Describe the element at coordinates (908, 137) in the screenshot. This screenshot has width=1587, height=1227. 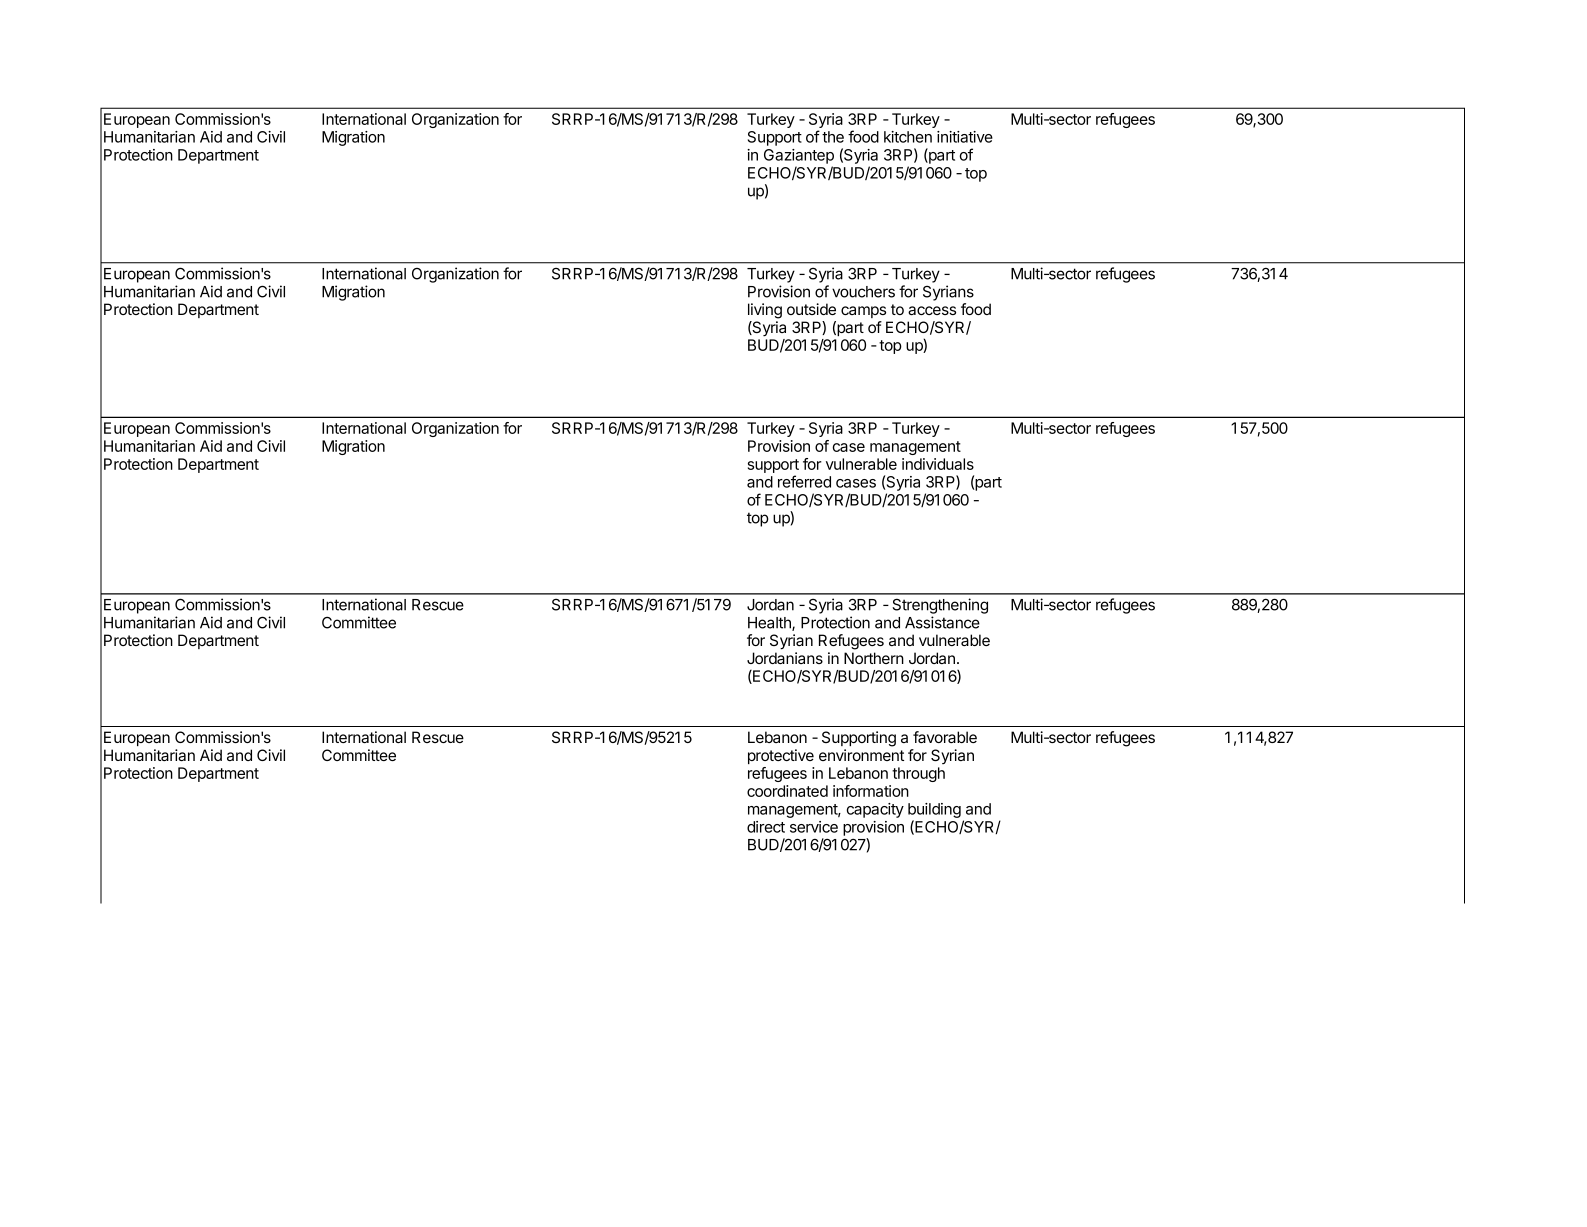
I see `kitchen` at that location.
